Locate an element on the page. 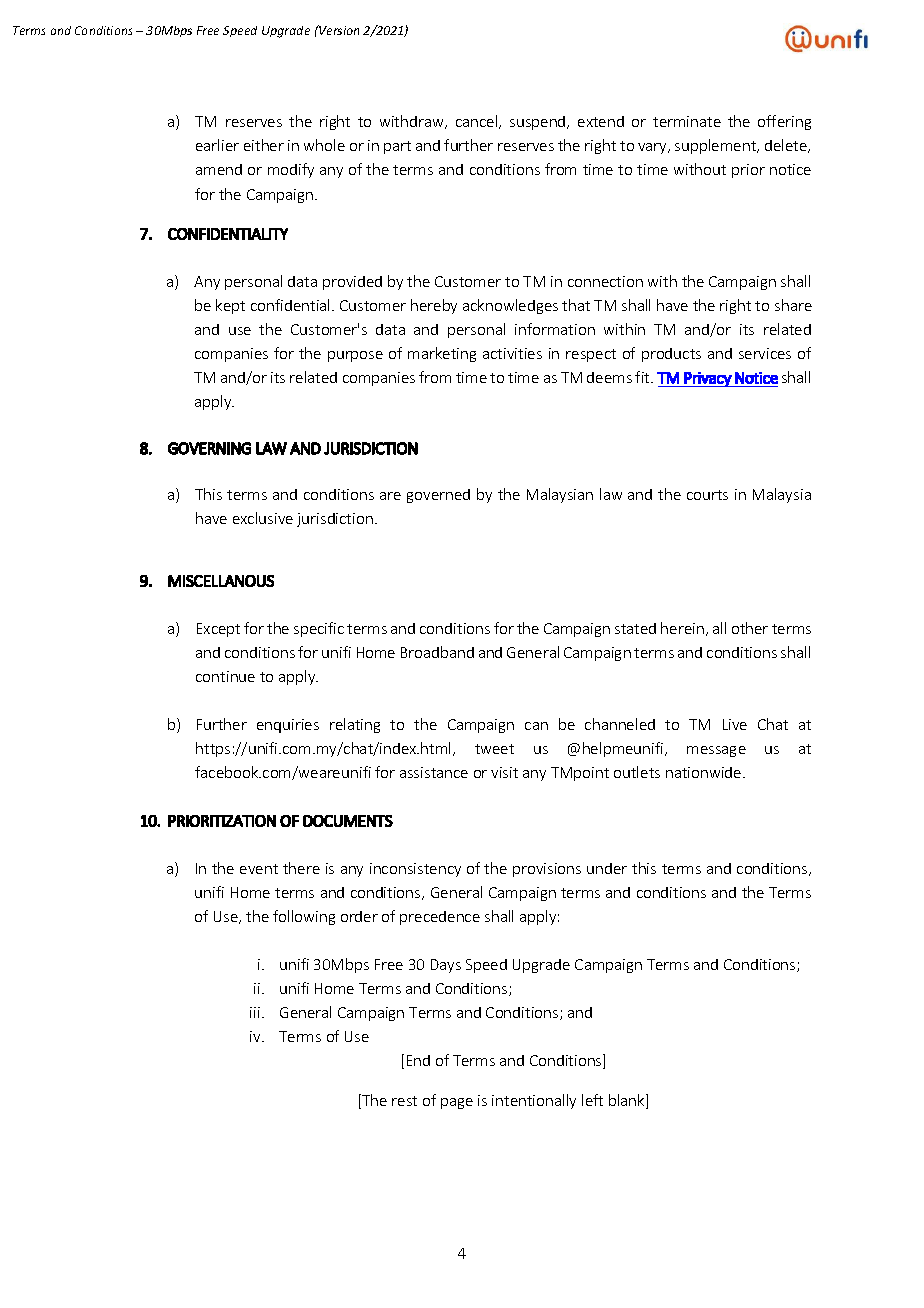 The image size is (924, 1308). enquiries is located at coordinates (288, 726).
